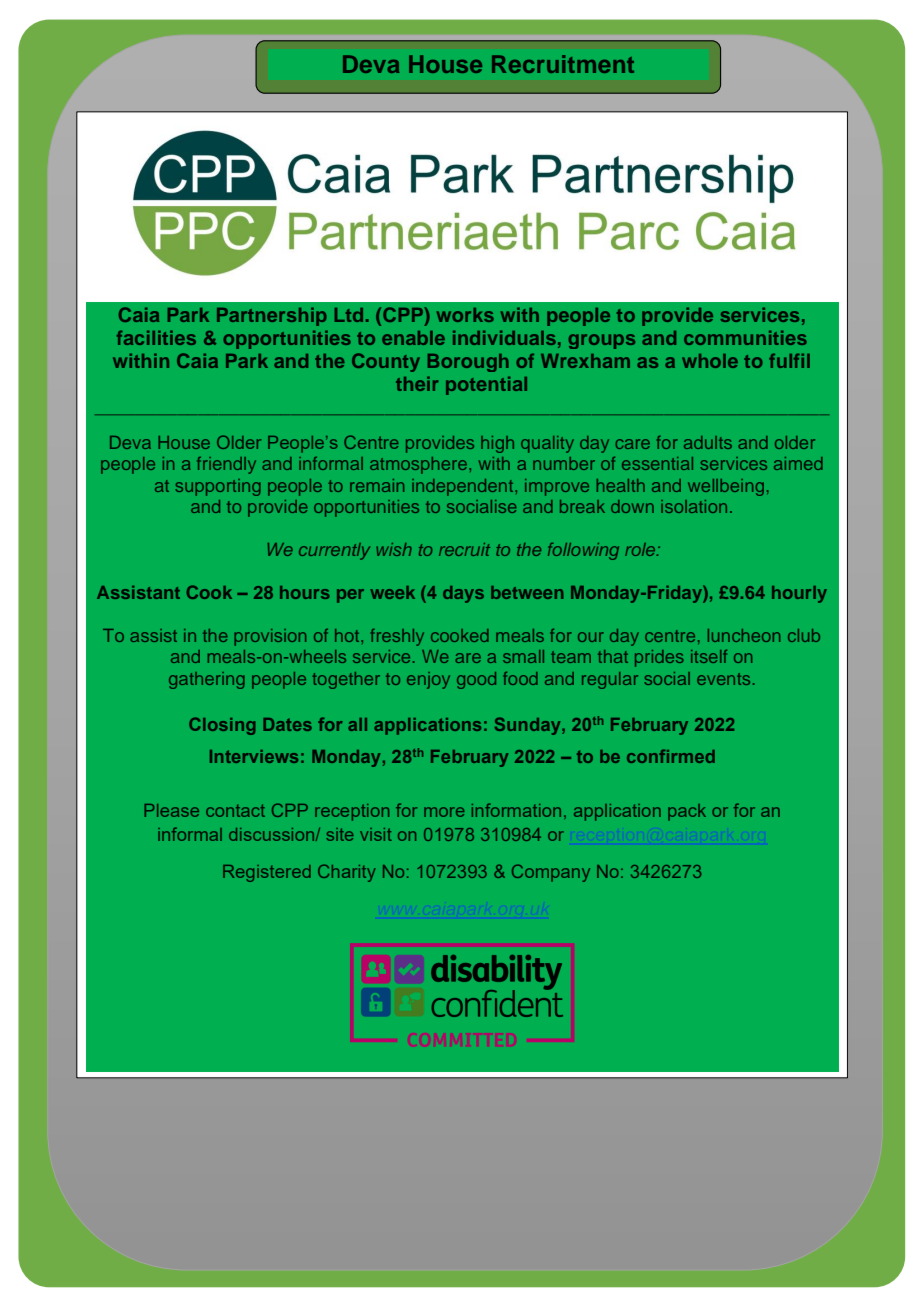 The image size is (924, 1308). I want to click on days, so click(463, 594).
